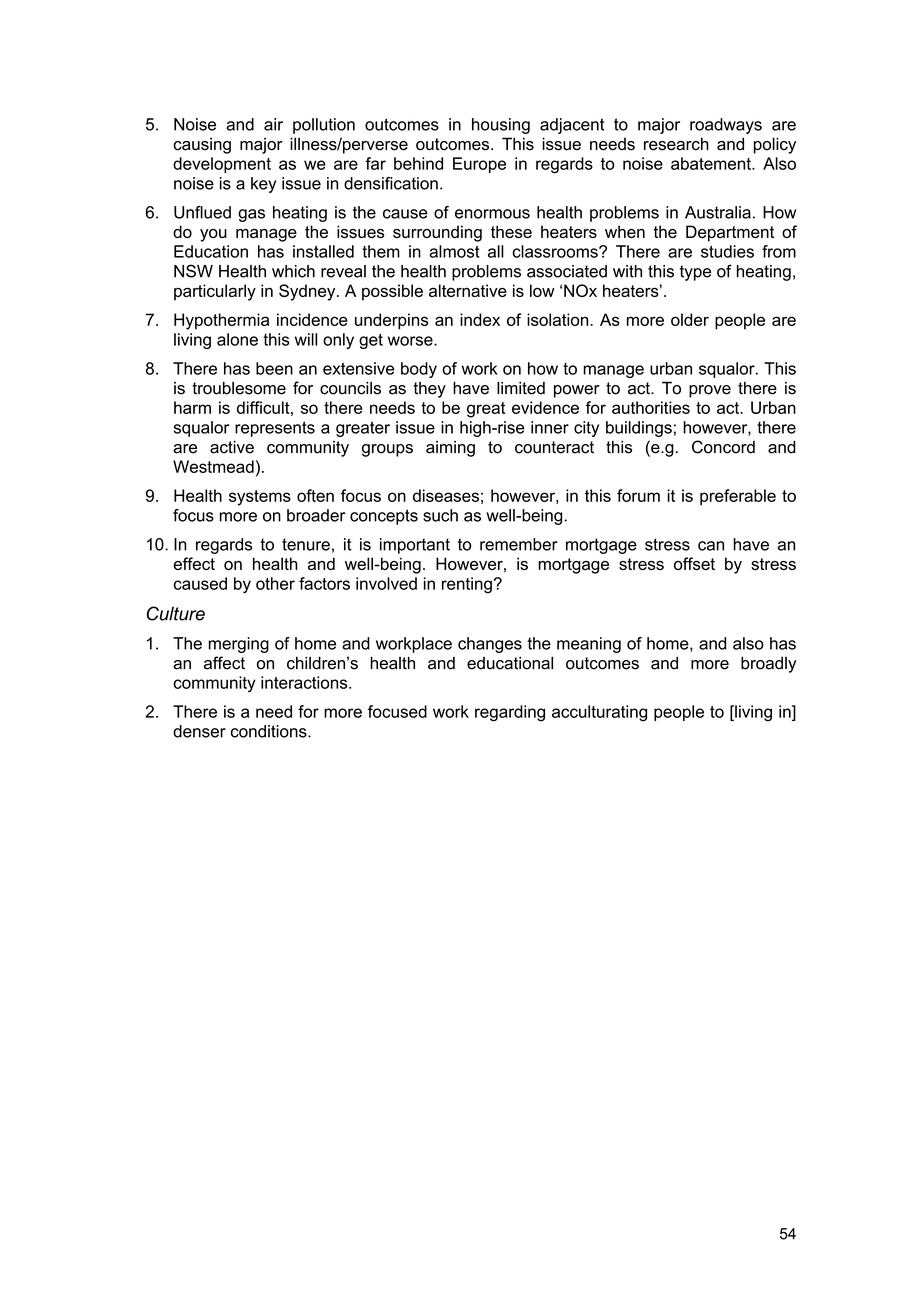 This screenshot has height=1308, width=924. What do you see at coordinates (768, 665) in the screenshot?
I see `broadly` at bounding box center [768, 665].
